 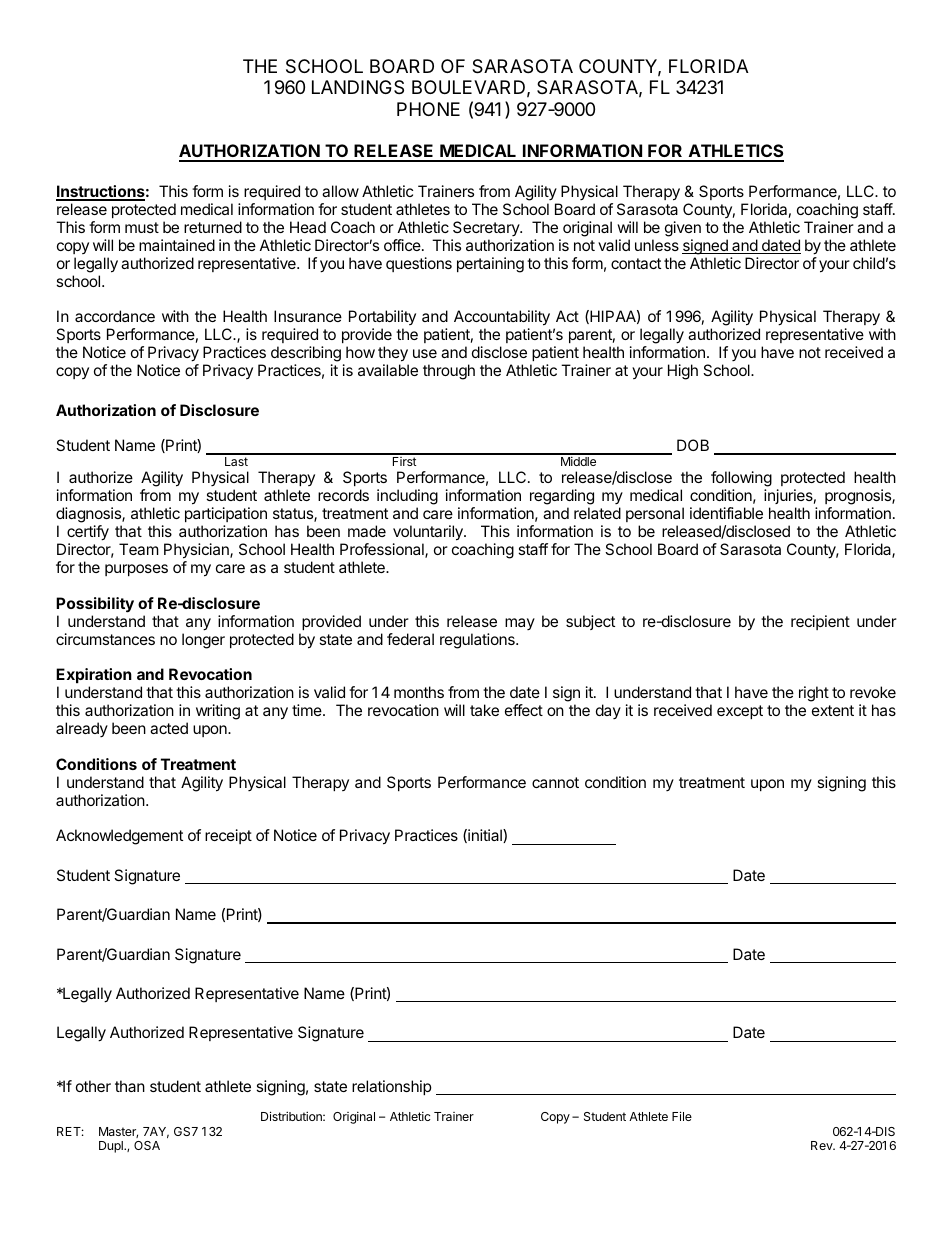 I want to click on PHONE, so click(x=428, y=109).
